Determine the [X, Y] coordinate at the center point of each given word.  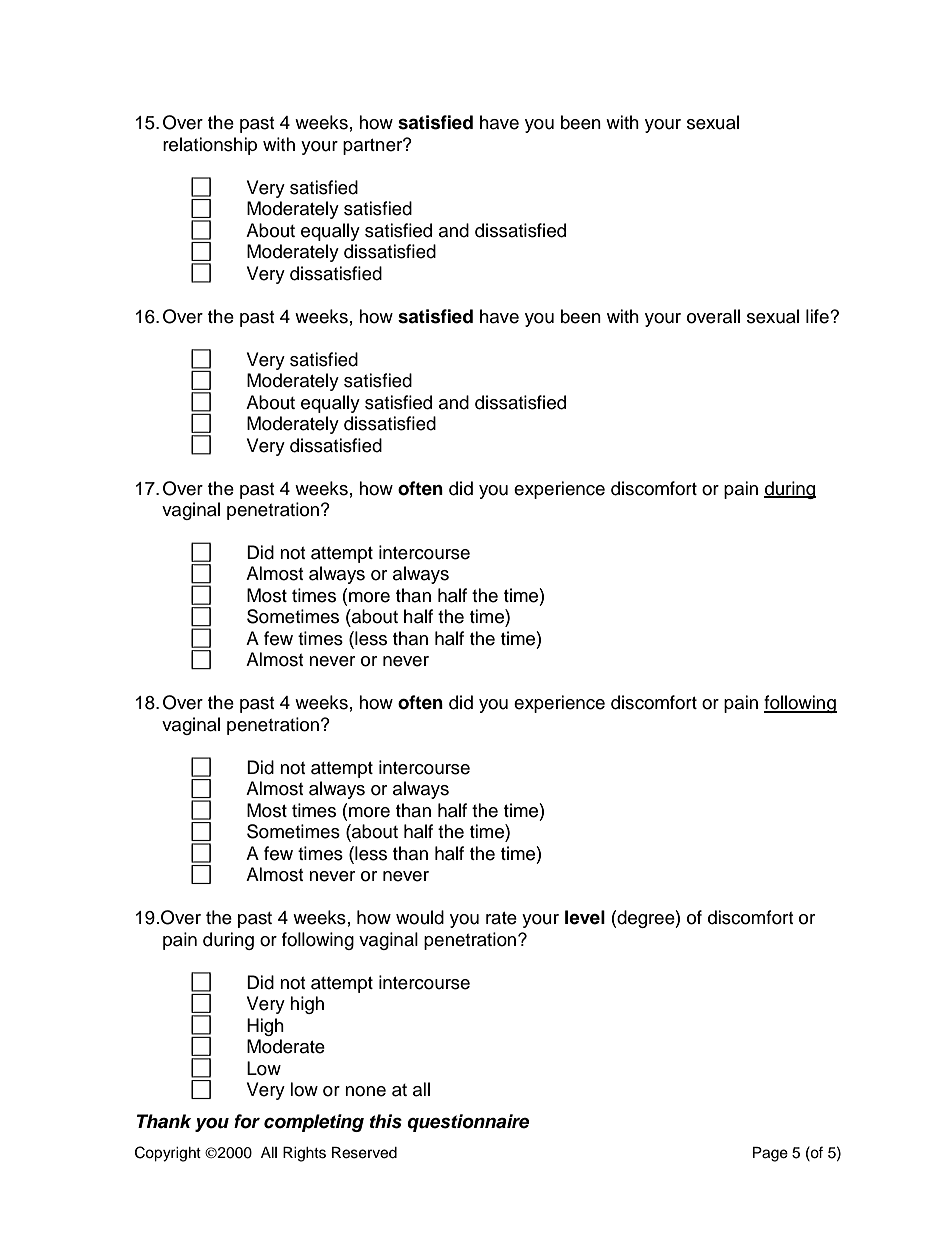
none [365, 1091]
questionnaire [468, 1123]
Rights [304, 1154]
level [585, 917]
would [420, 917]
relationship [210, 146]
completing [314, 1123]
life [818, 316]
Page [770, 1154]
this [386, 1121]
